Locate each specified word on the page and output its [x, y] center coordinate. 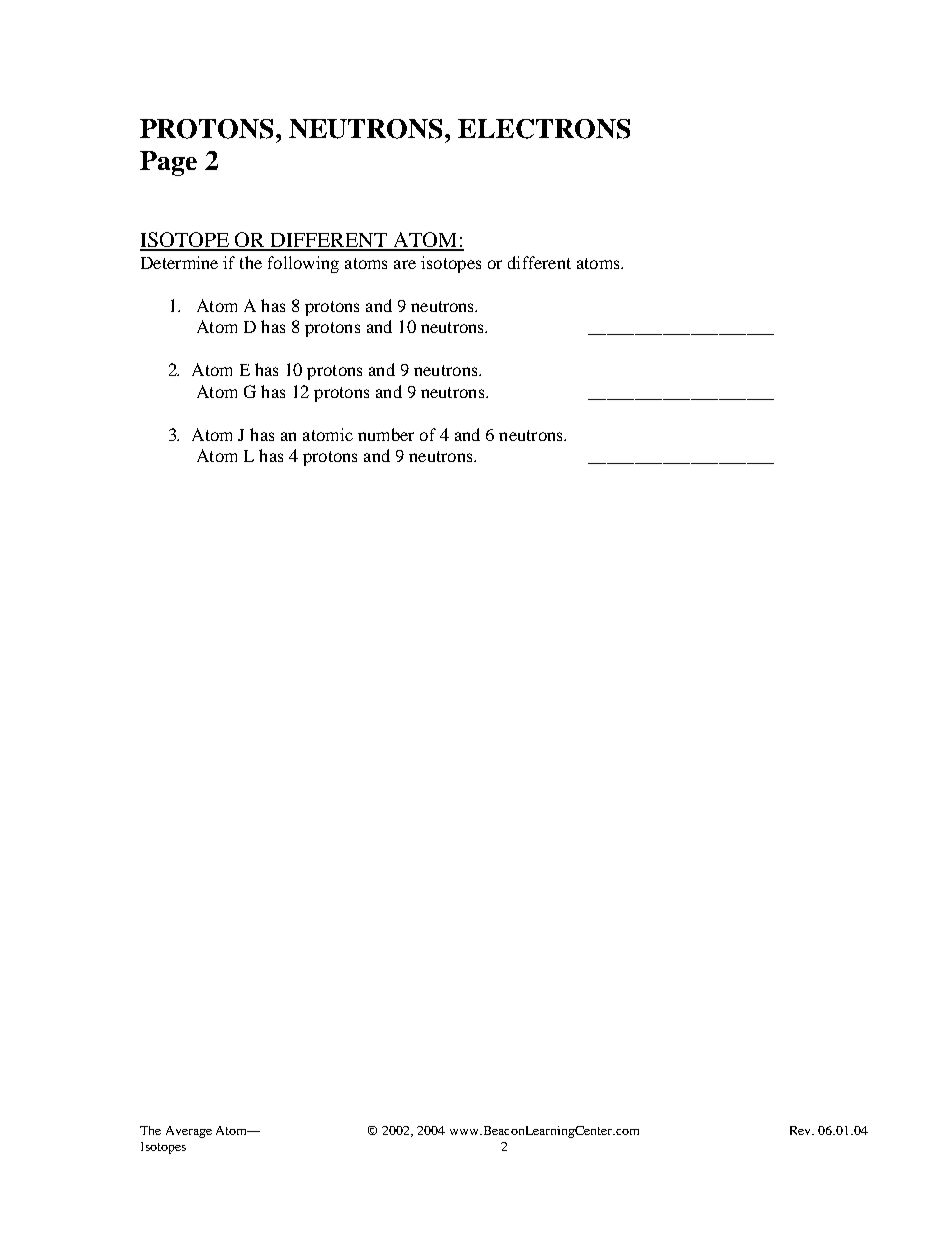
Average [189, 1132]
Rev [802, 1130]
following [303, 264]
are [405, 264]
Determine [179, 262]
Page [168, 163]
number [386, 434]
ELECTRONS [544, 129]
